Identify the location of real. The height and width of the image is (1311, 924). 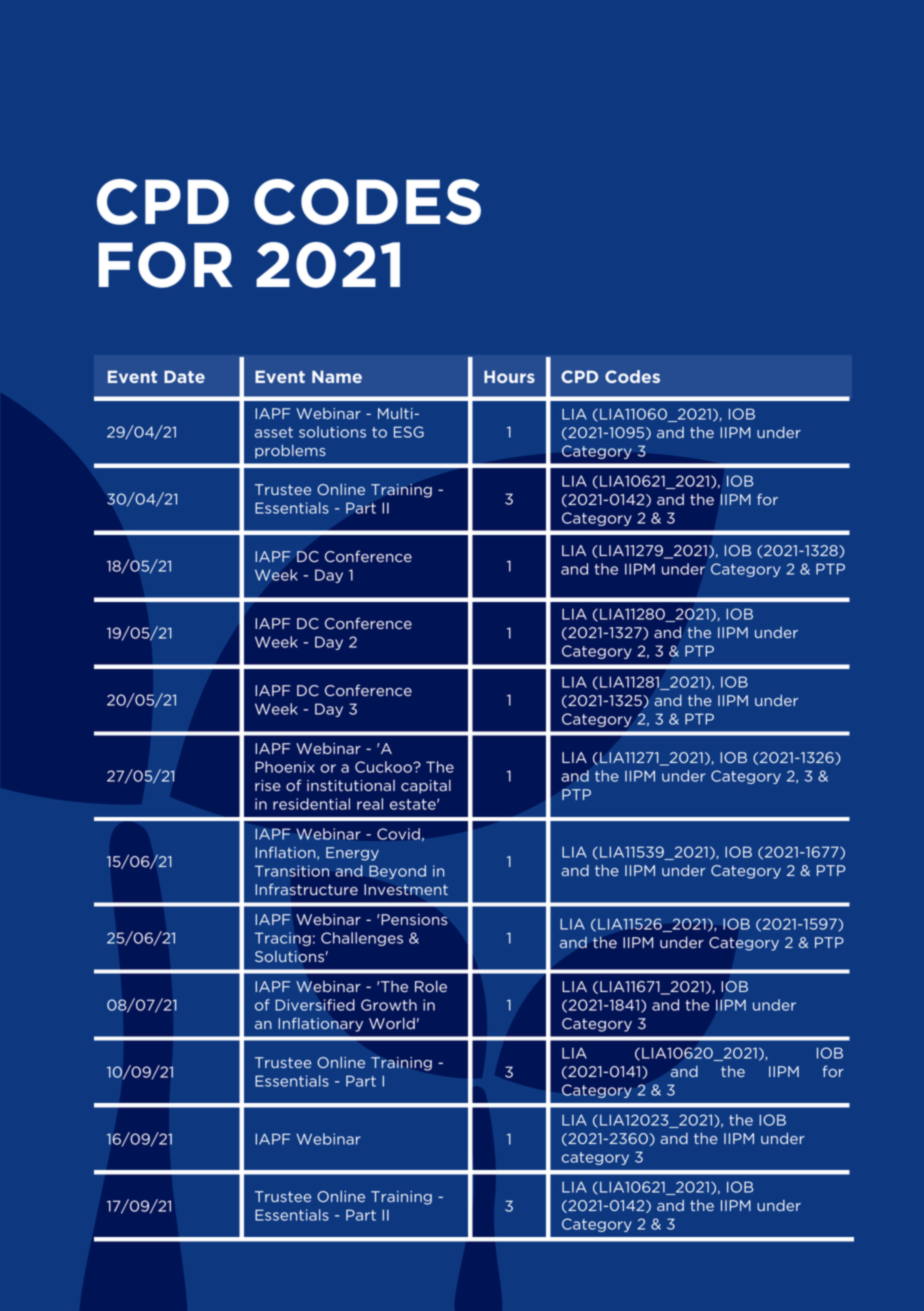
(370, 804).
